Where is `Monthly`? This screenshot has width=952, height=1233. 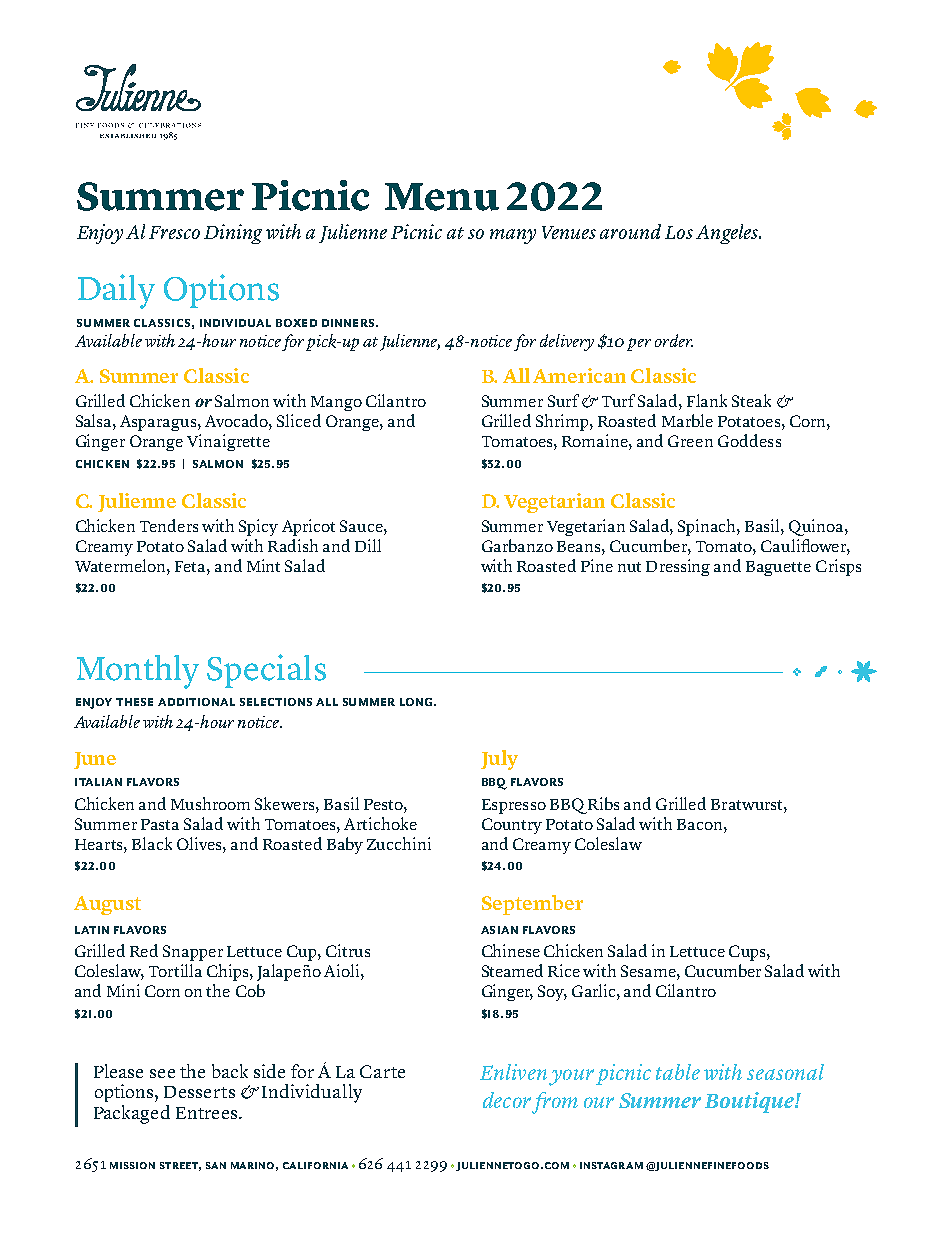
Monthly is located at coordinates (138, 672).
